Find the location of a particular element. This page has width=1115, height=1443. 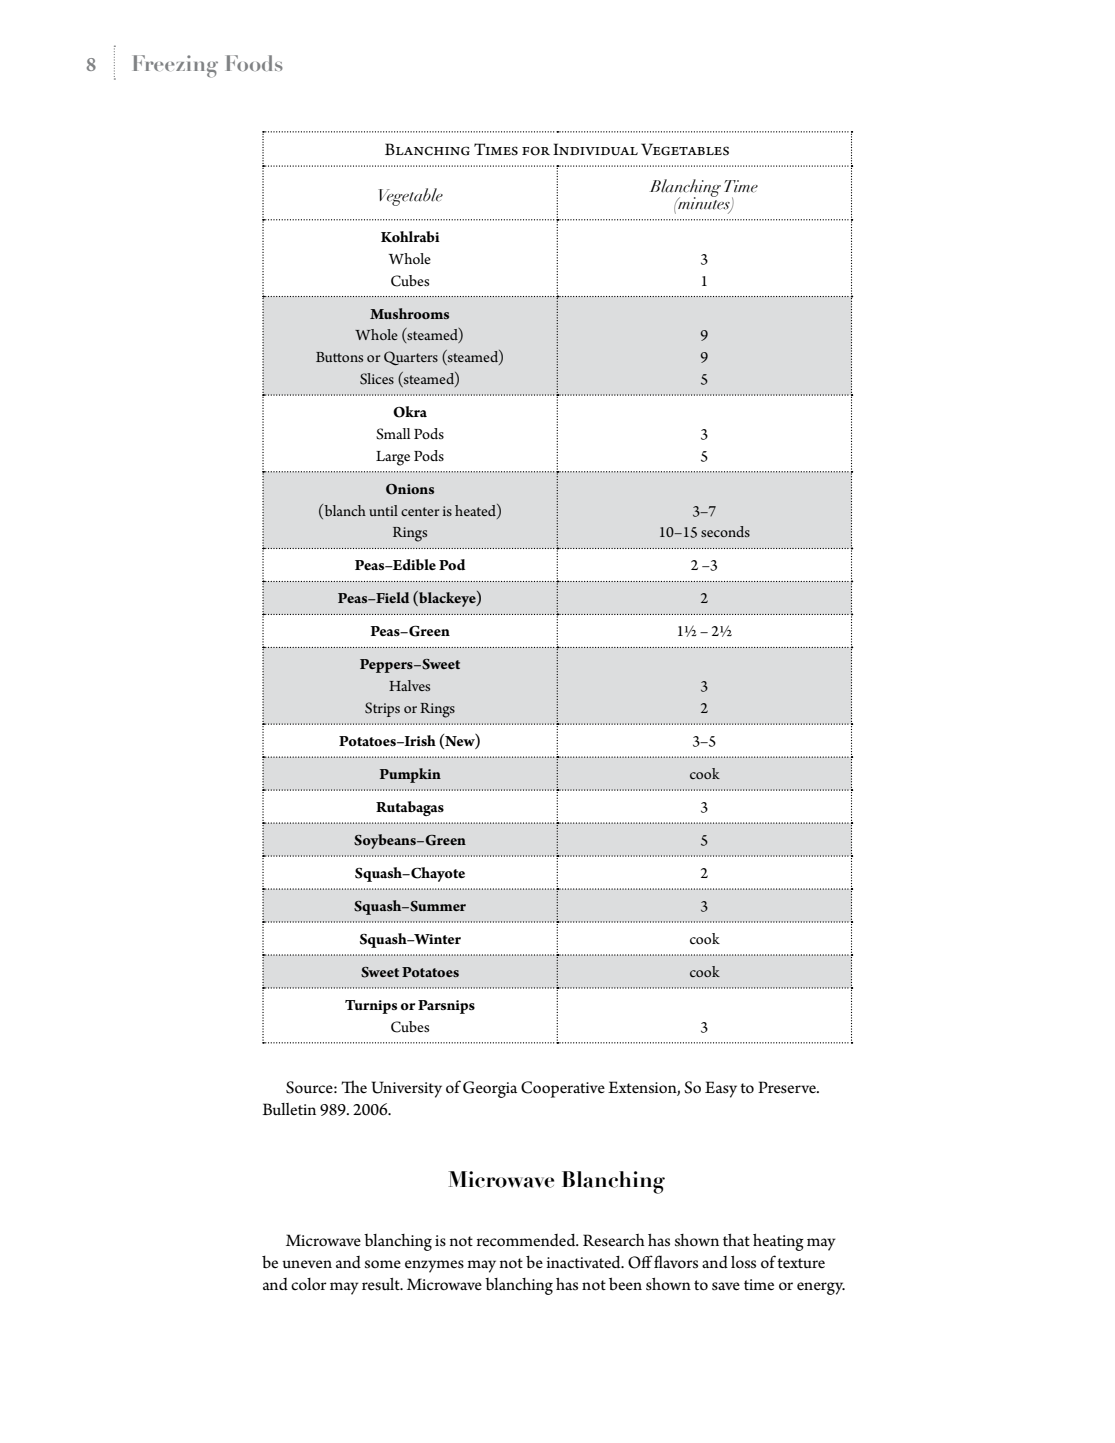

Bulletin is located at coordinates (289, 1109).
